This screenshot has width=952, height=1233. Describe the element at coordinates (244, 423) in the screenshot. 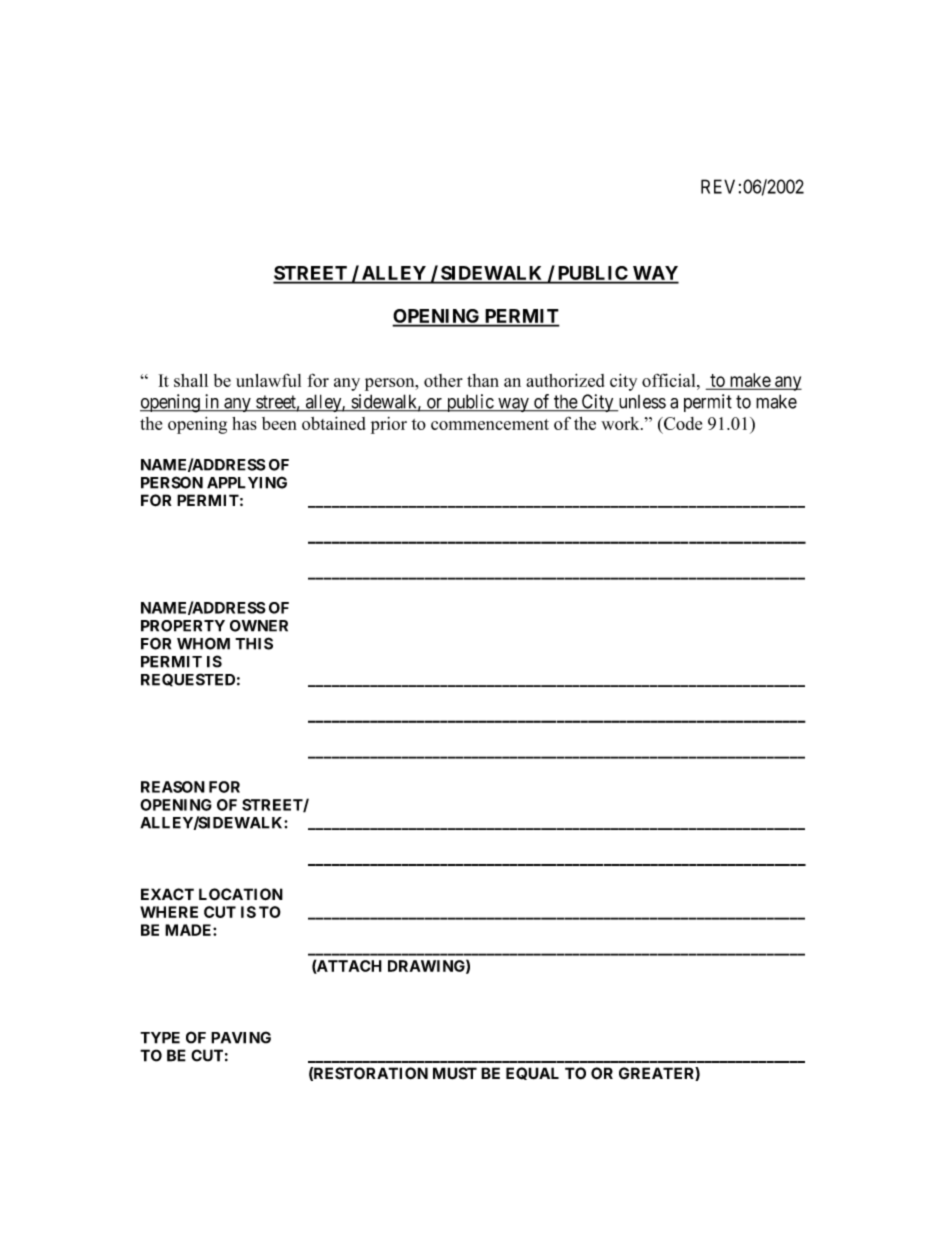

I see `has` at that location.
